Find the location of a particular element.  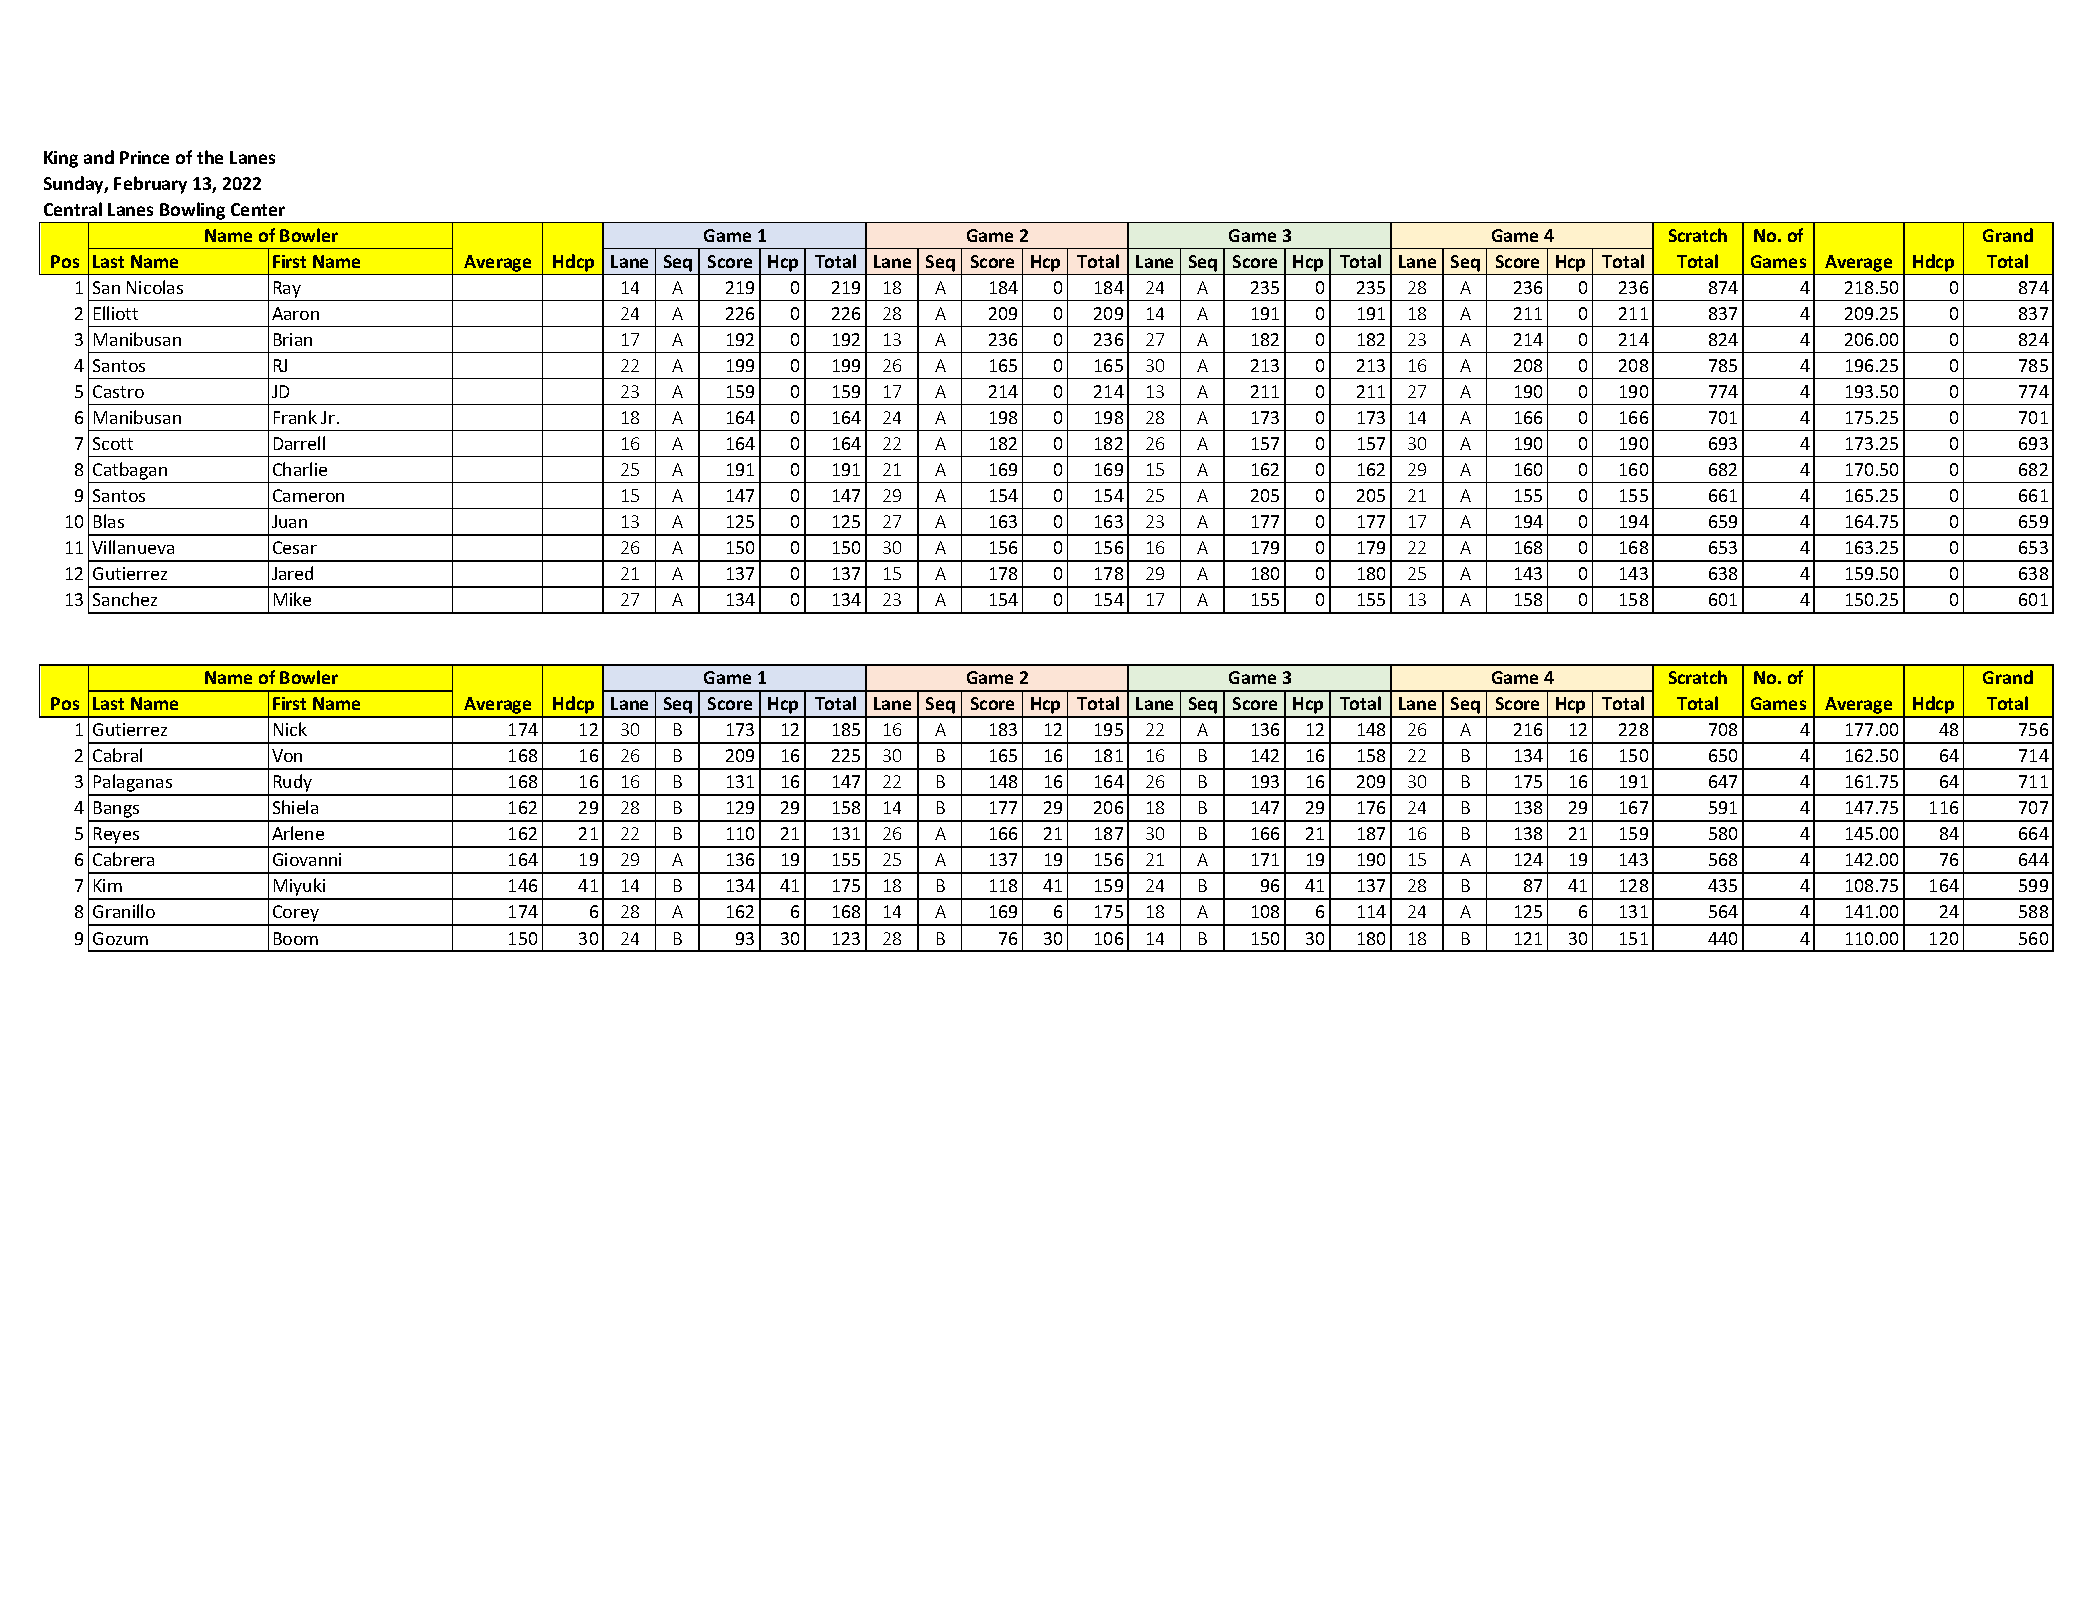

Bangs is located at coordinates (117, 811).
